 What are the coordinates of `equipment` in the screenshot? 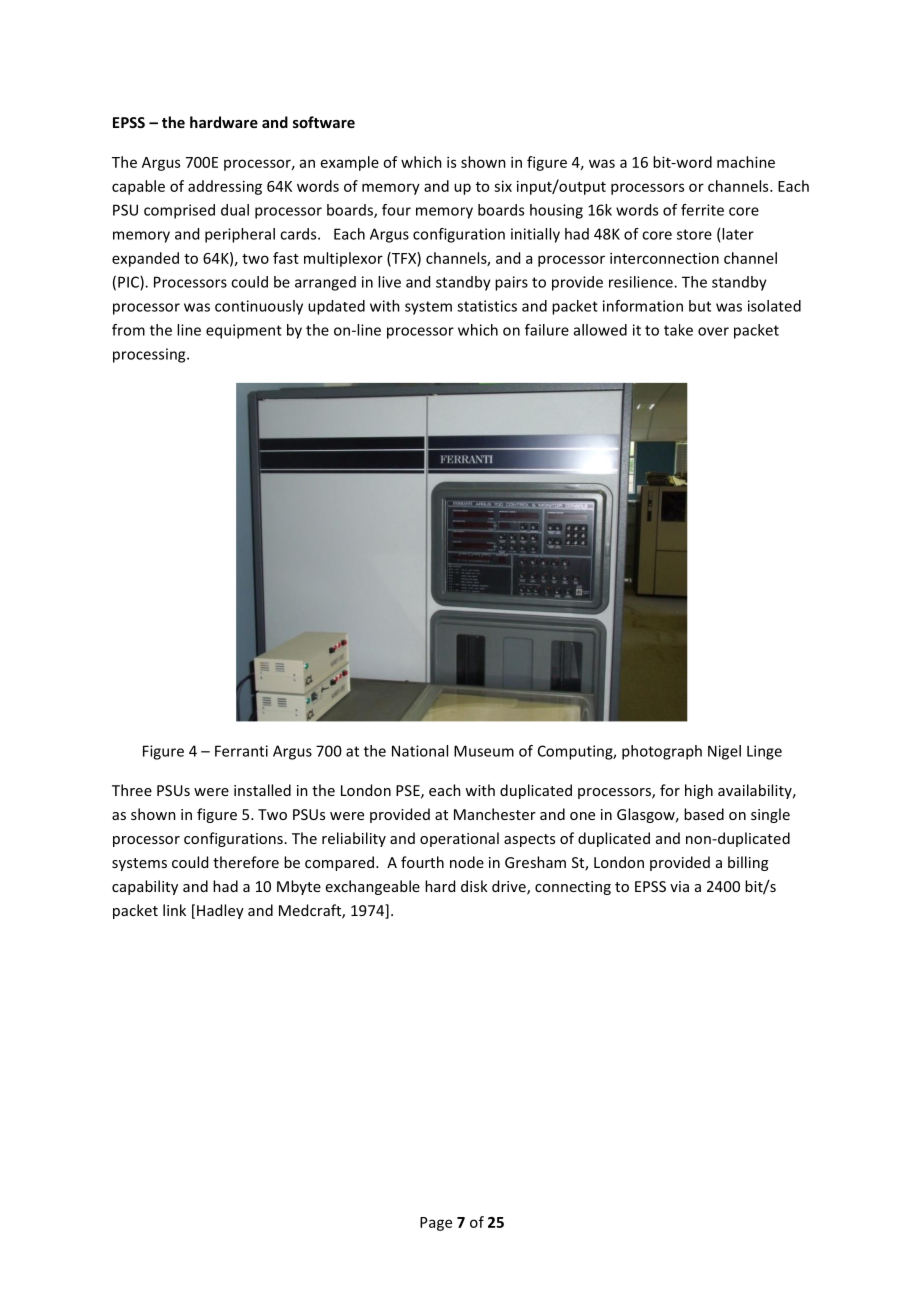 It's located at (244, 331).
